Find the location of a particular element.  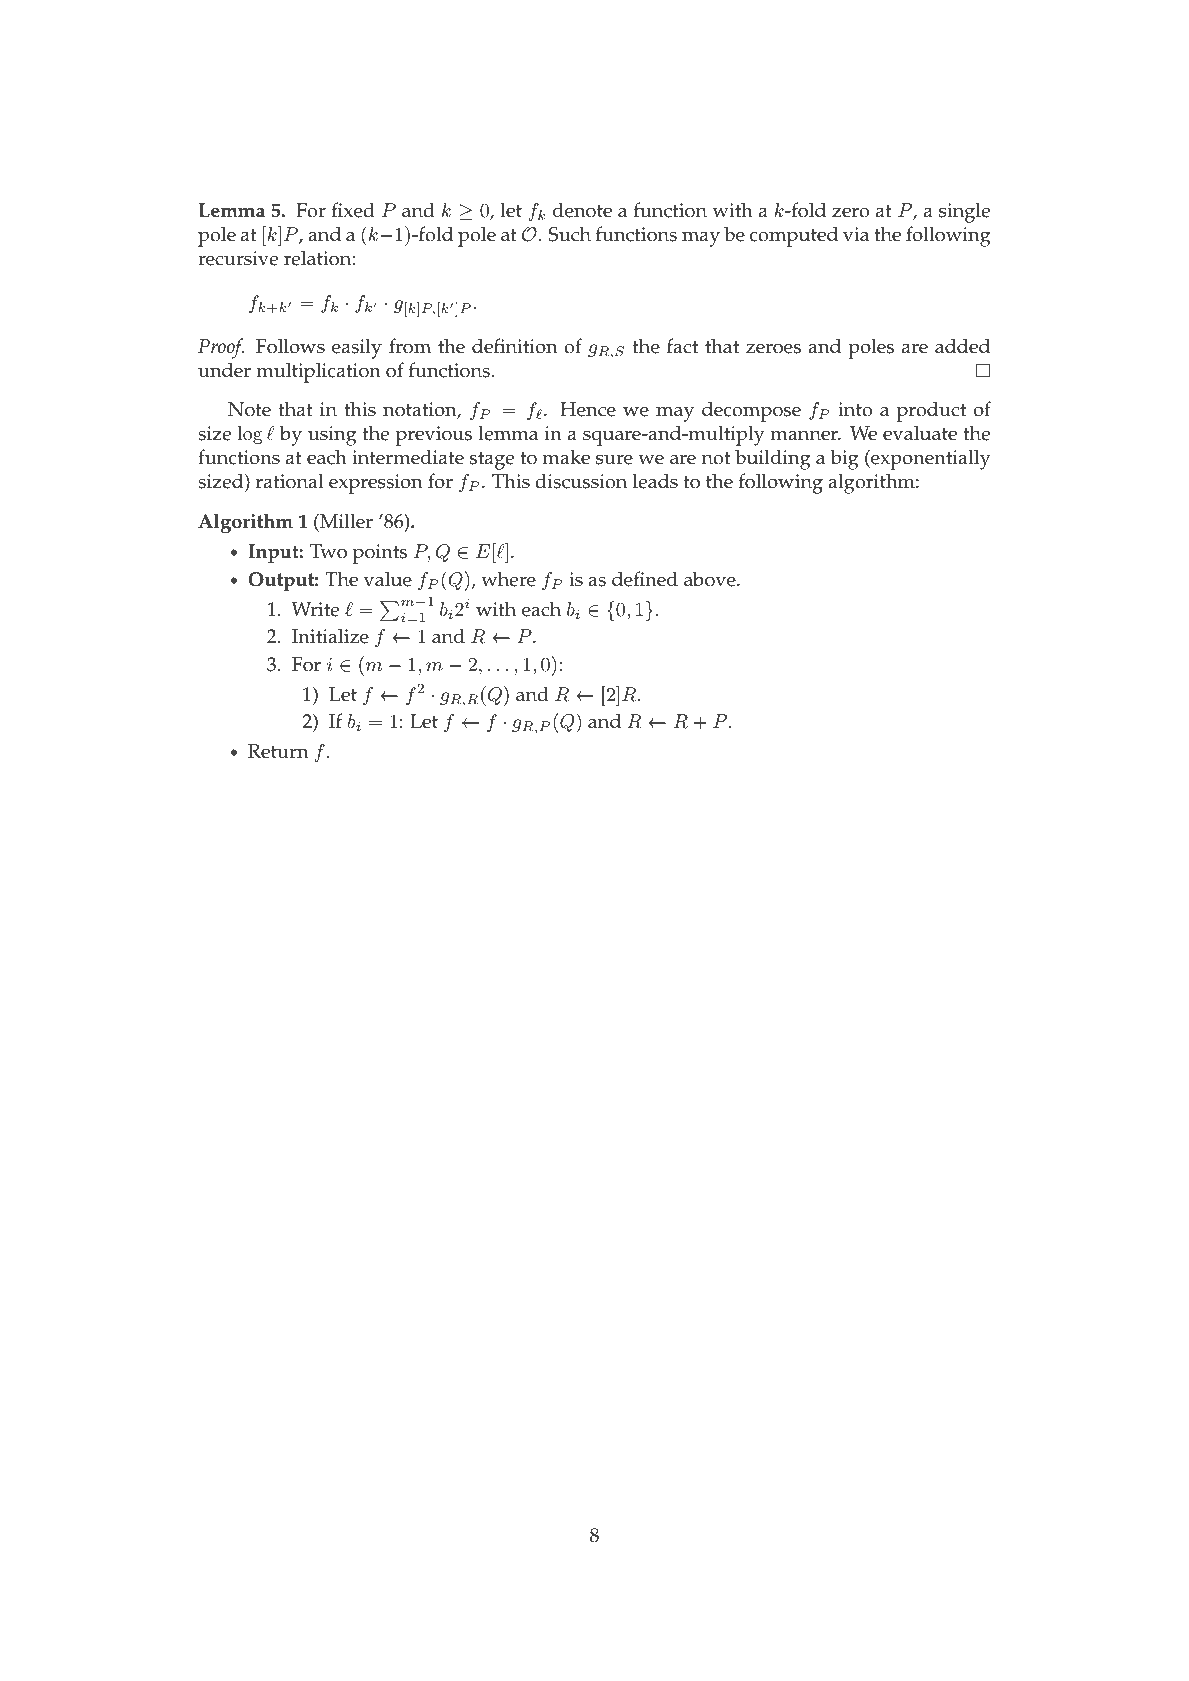

discussion is located at coordinates (581, 481).
